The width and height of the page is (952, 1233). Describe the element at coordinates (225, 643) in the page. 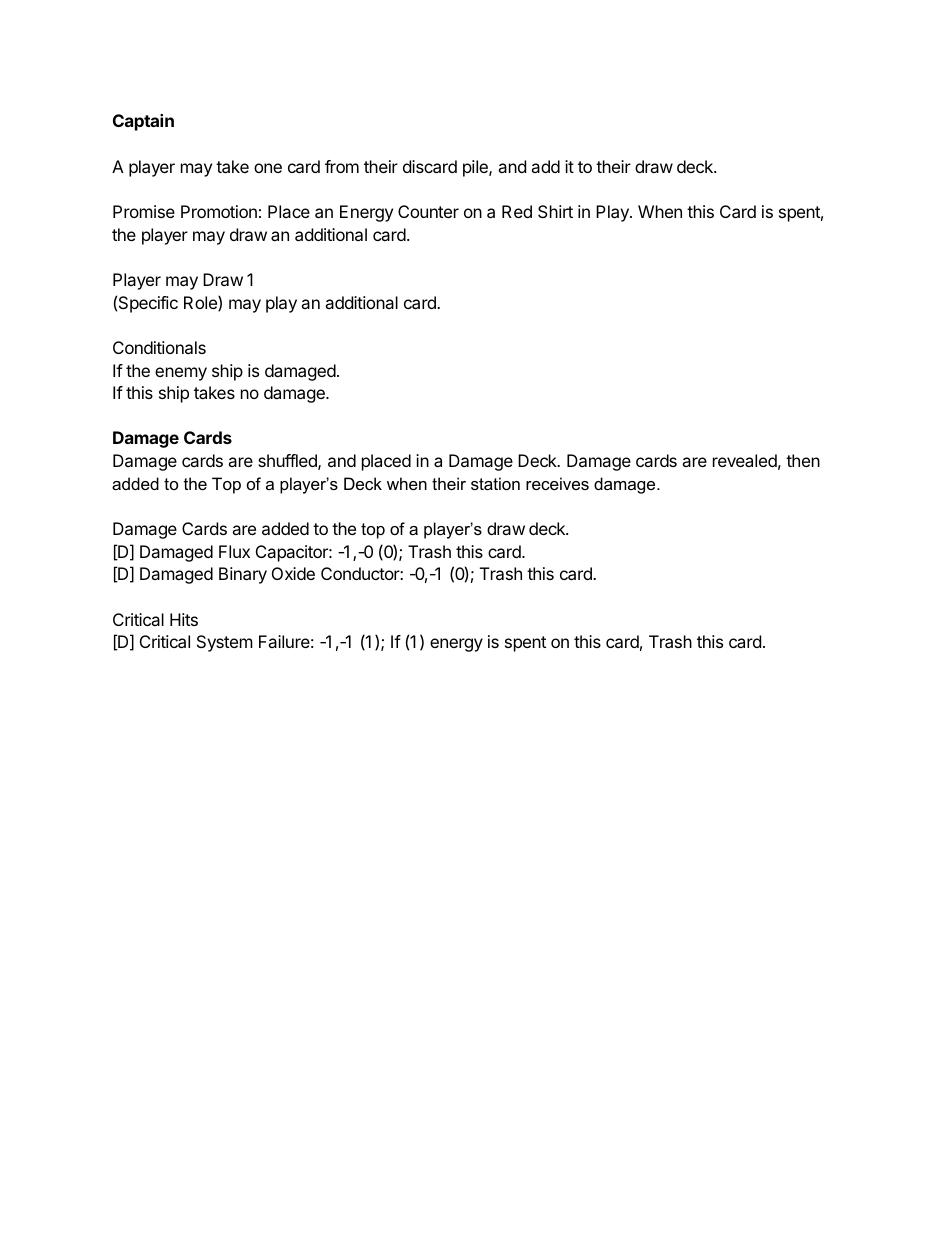

I see `System` at that location.
